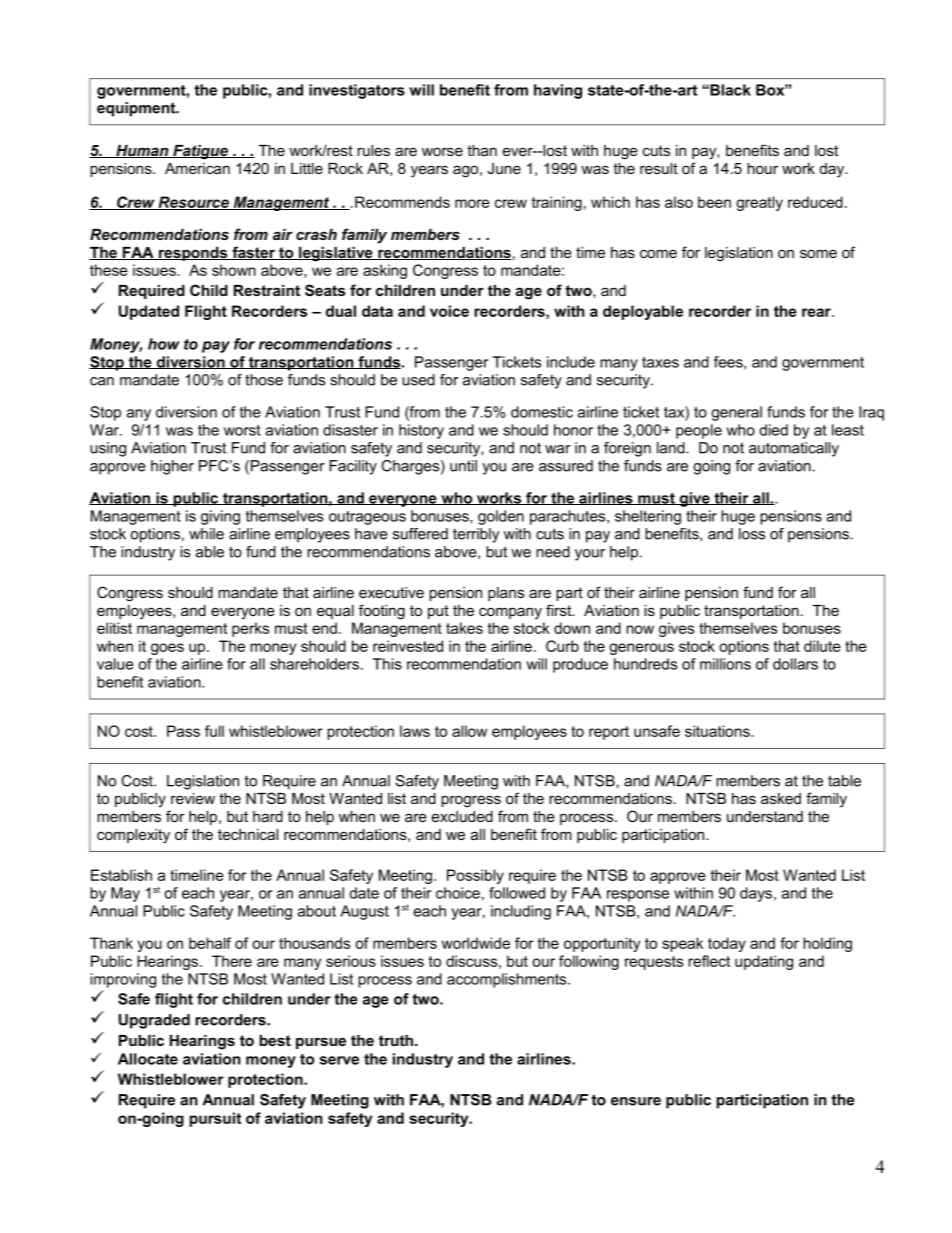 This screenshot has width=952, height=1233. What do you see at coordinates (248, 834) in the screenshot?
I see `technical` at bounding box center [248, 834].
